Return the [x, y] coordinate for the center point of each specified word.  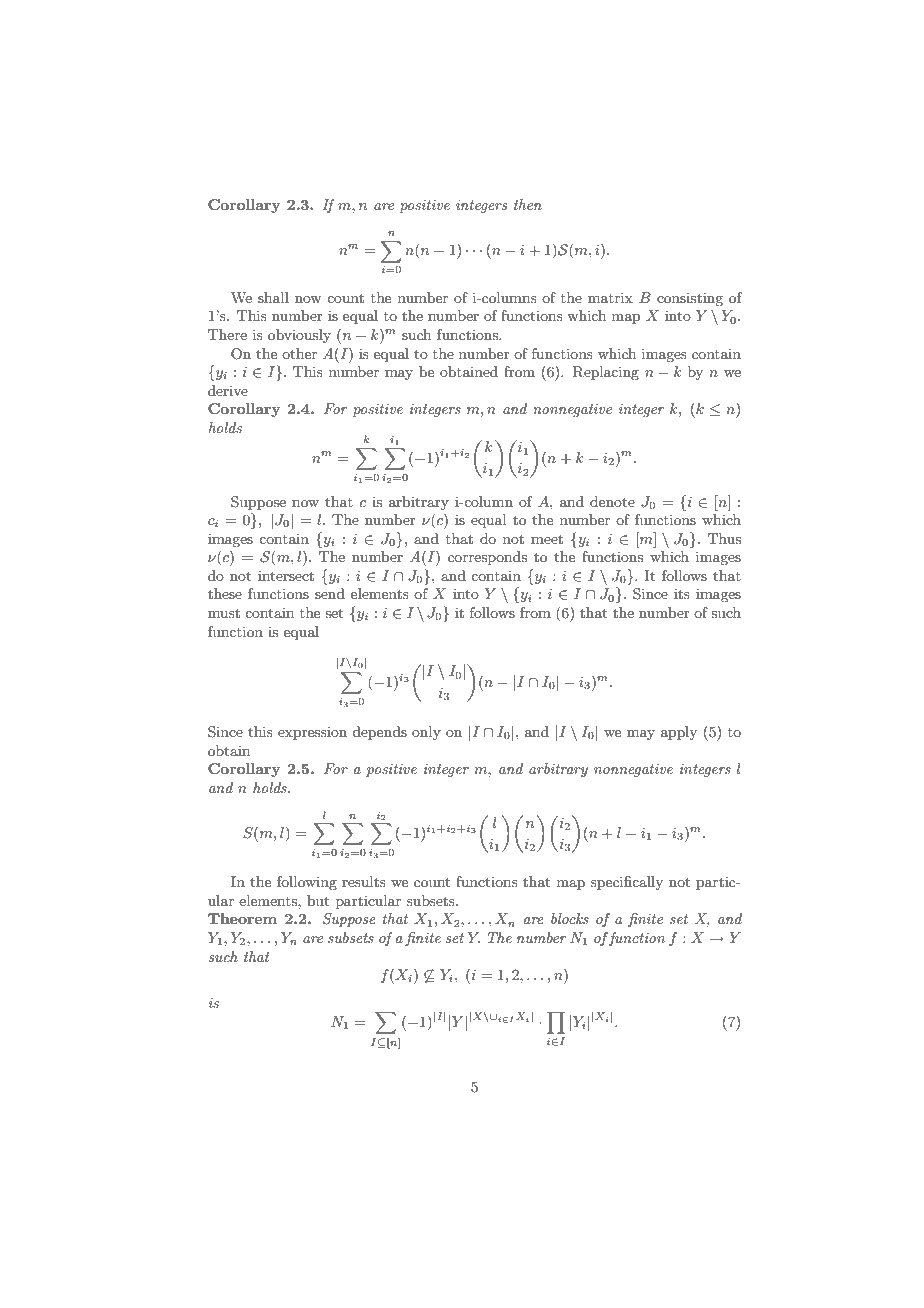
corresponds [487, 558]
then [528, 204]
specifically [627, 883]
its [682, 593]
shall [273, 297]
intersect [286, 575]
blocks [570, 918]
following [307, 883]
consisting [690, 299]
